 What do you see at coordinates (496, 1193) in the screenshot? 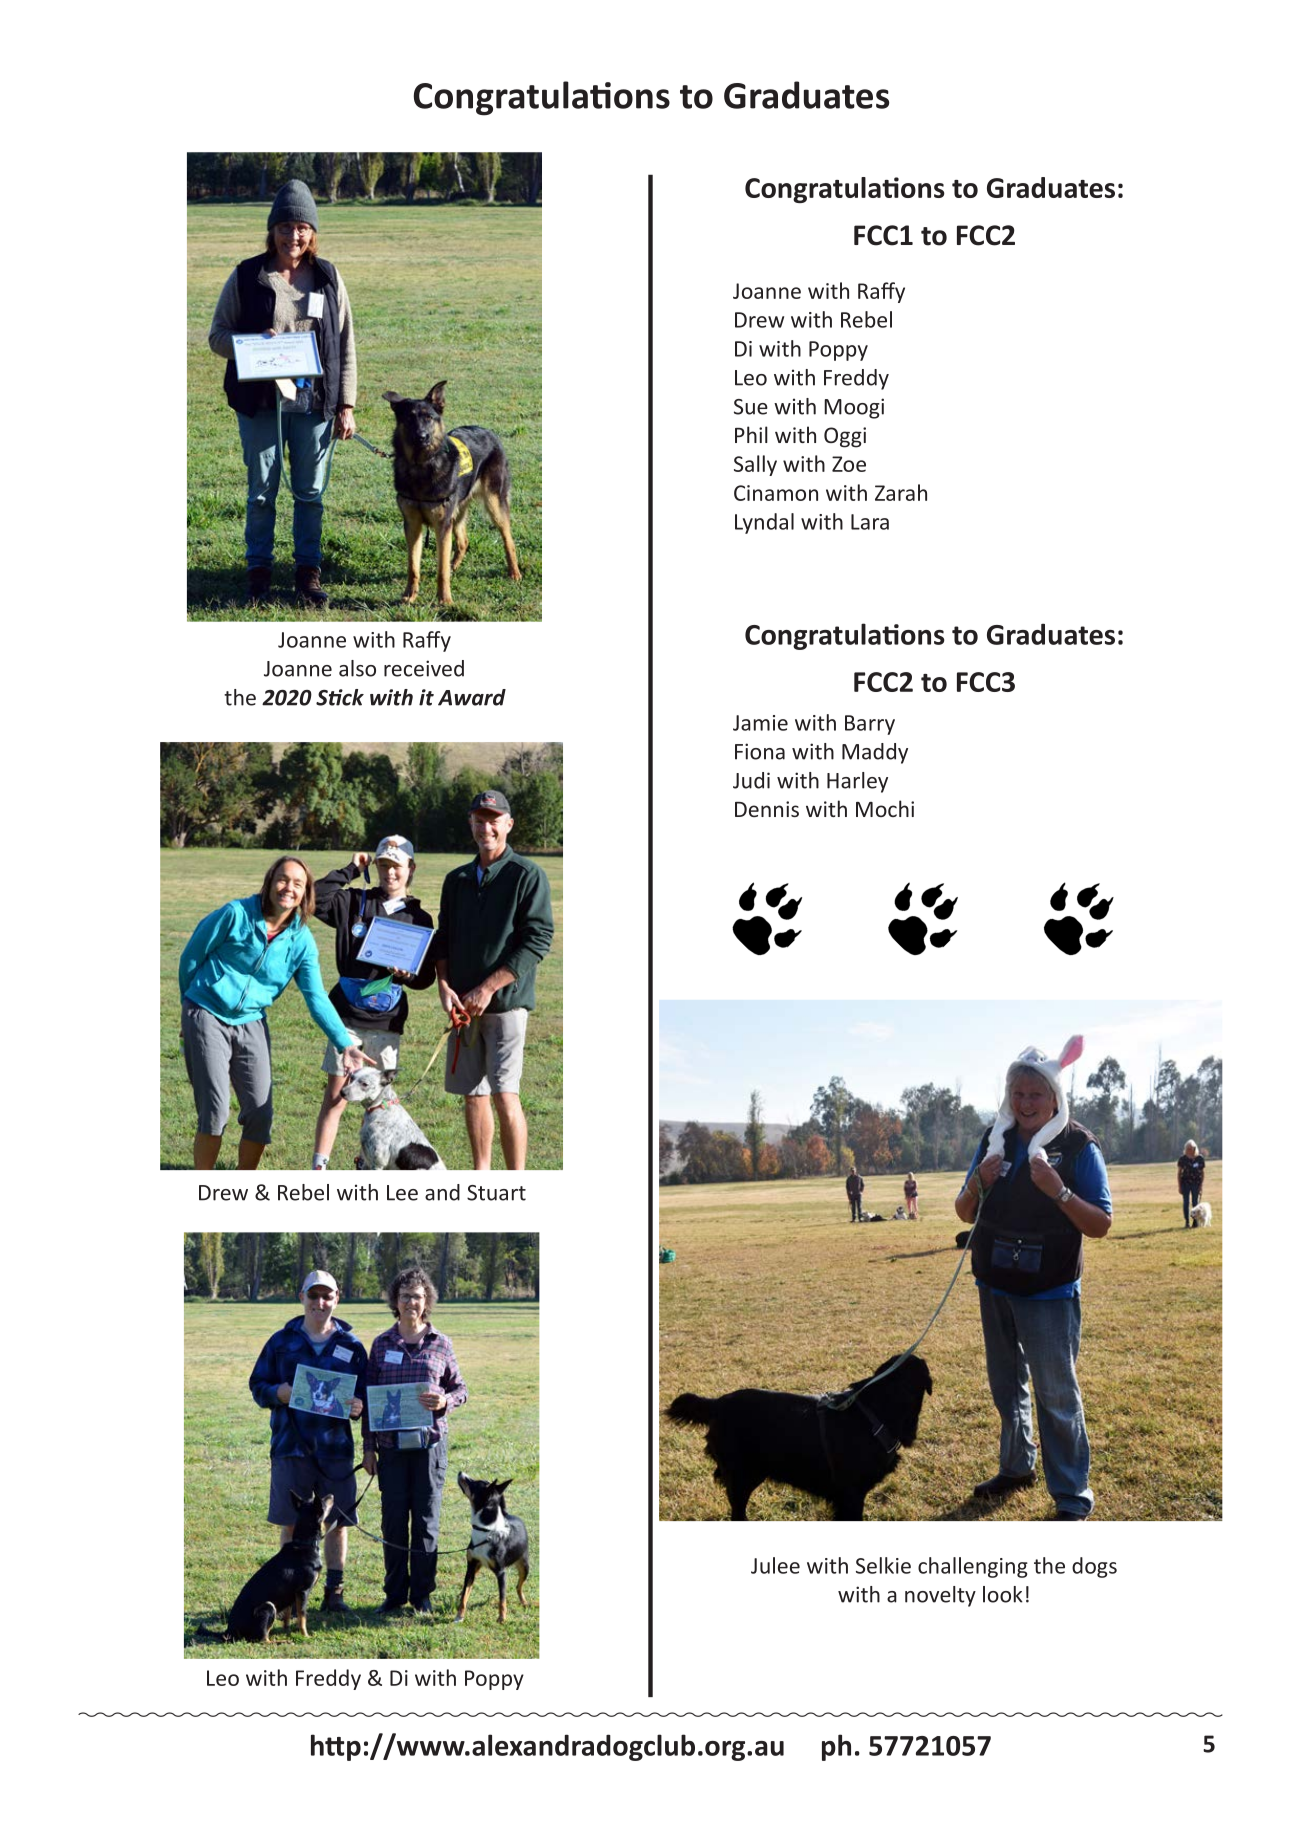
I see `Stuart` at bounding box center [496, 1193].
